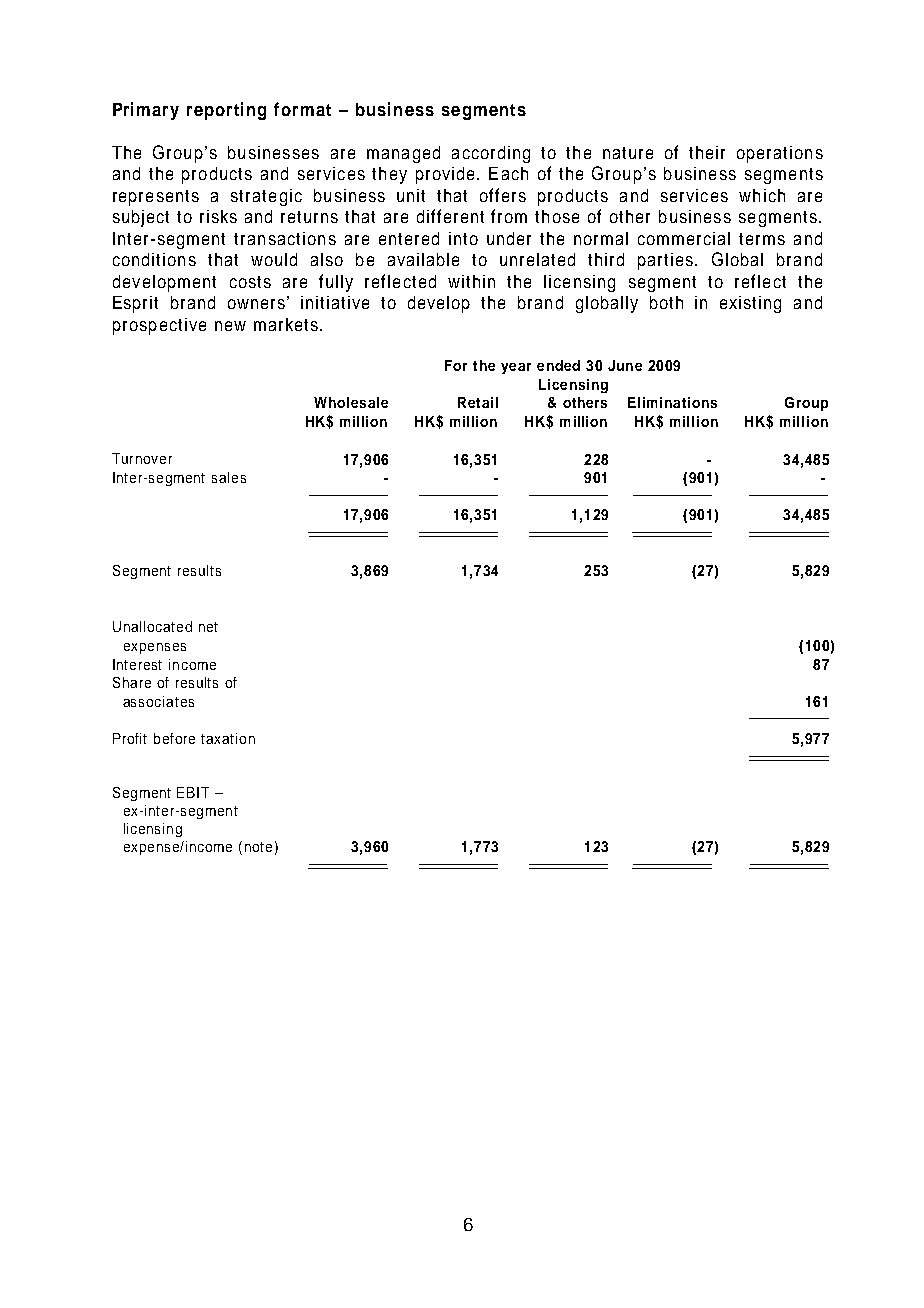 This document has width=924, height=1308. What do you see at coordinates (228, 738) in the document?
I see `taxation` at bounding box center [228, 738].
